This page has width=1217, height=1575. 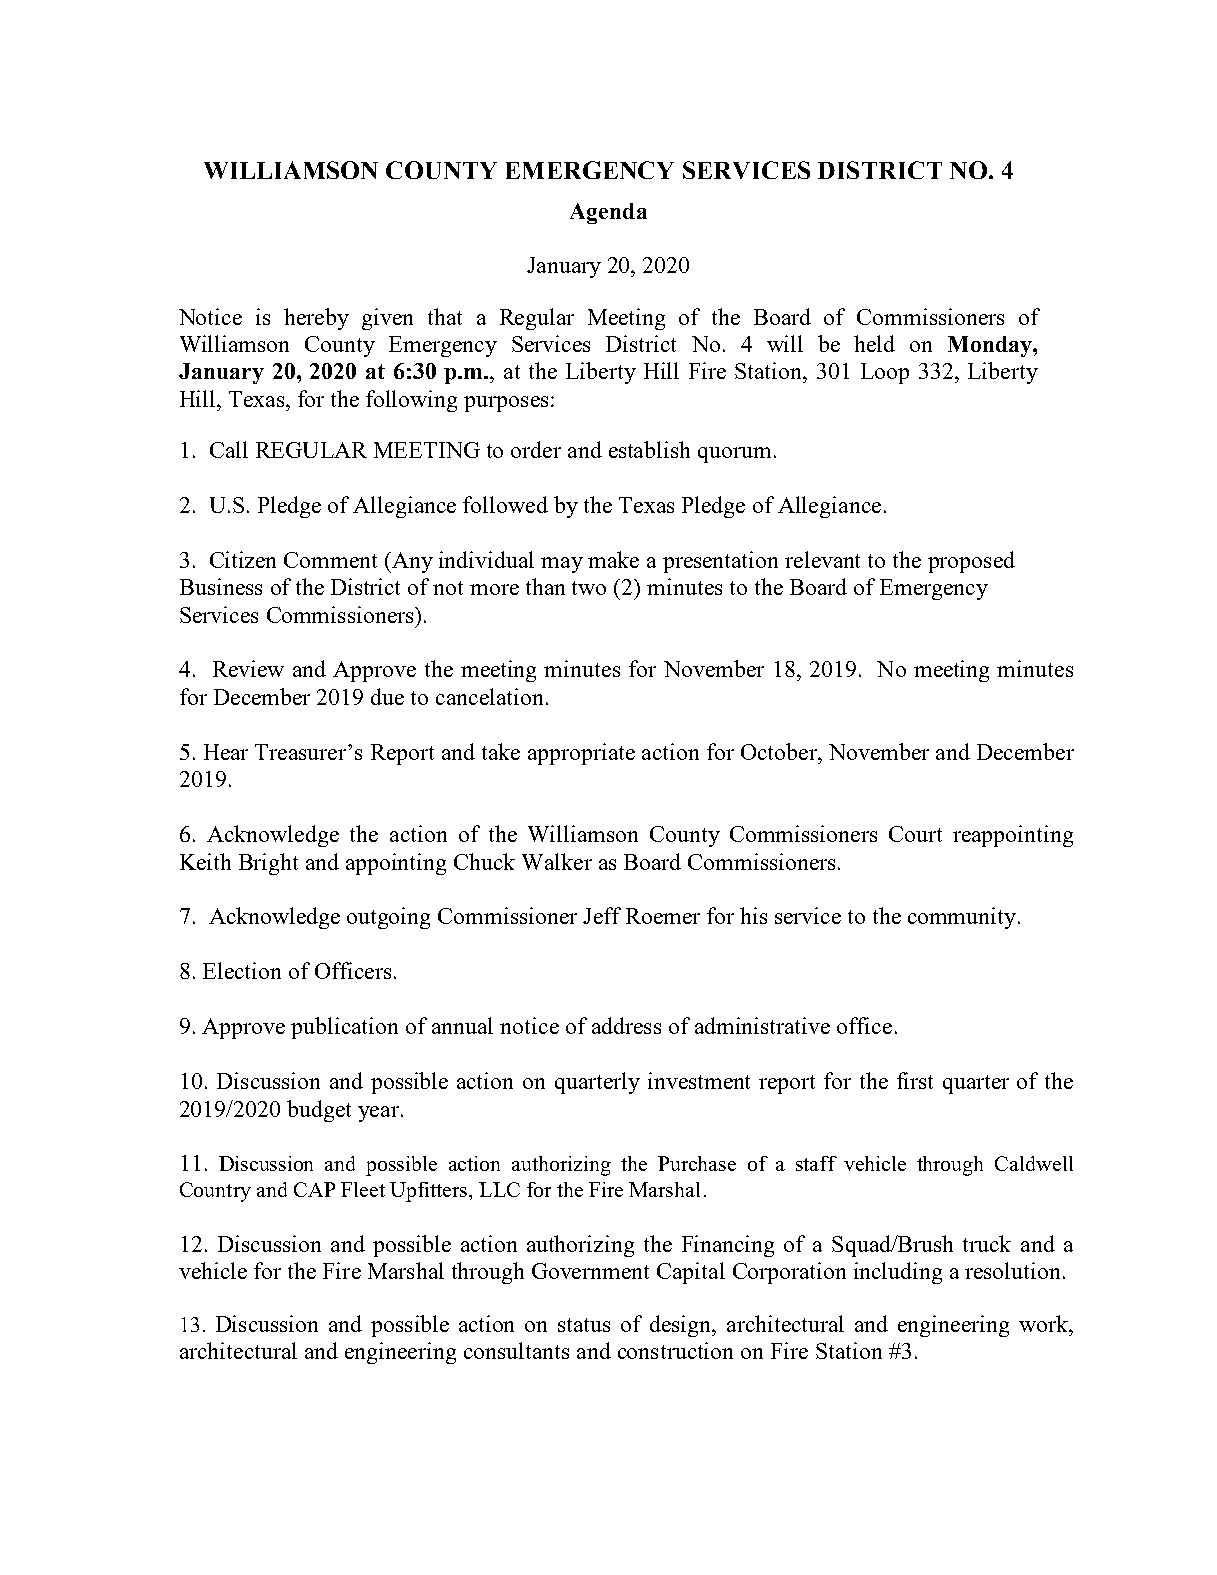 What do you see at coordinates (898, 1273) in the page?
I see `including` at bounding box center [898, 1273].
